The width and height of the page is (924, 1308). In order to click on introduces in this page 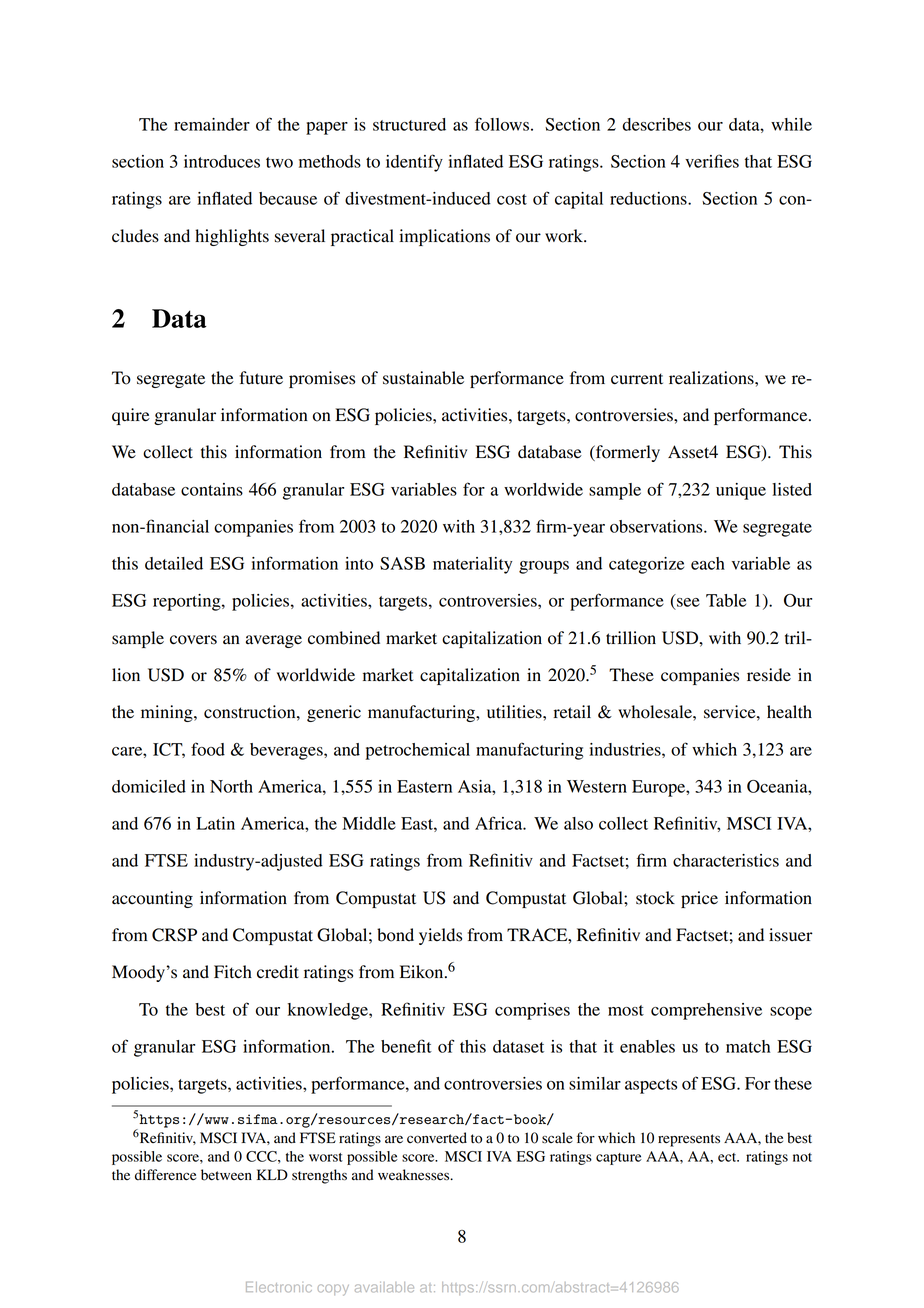, I will do `click(222, 161)`.
